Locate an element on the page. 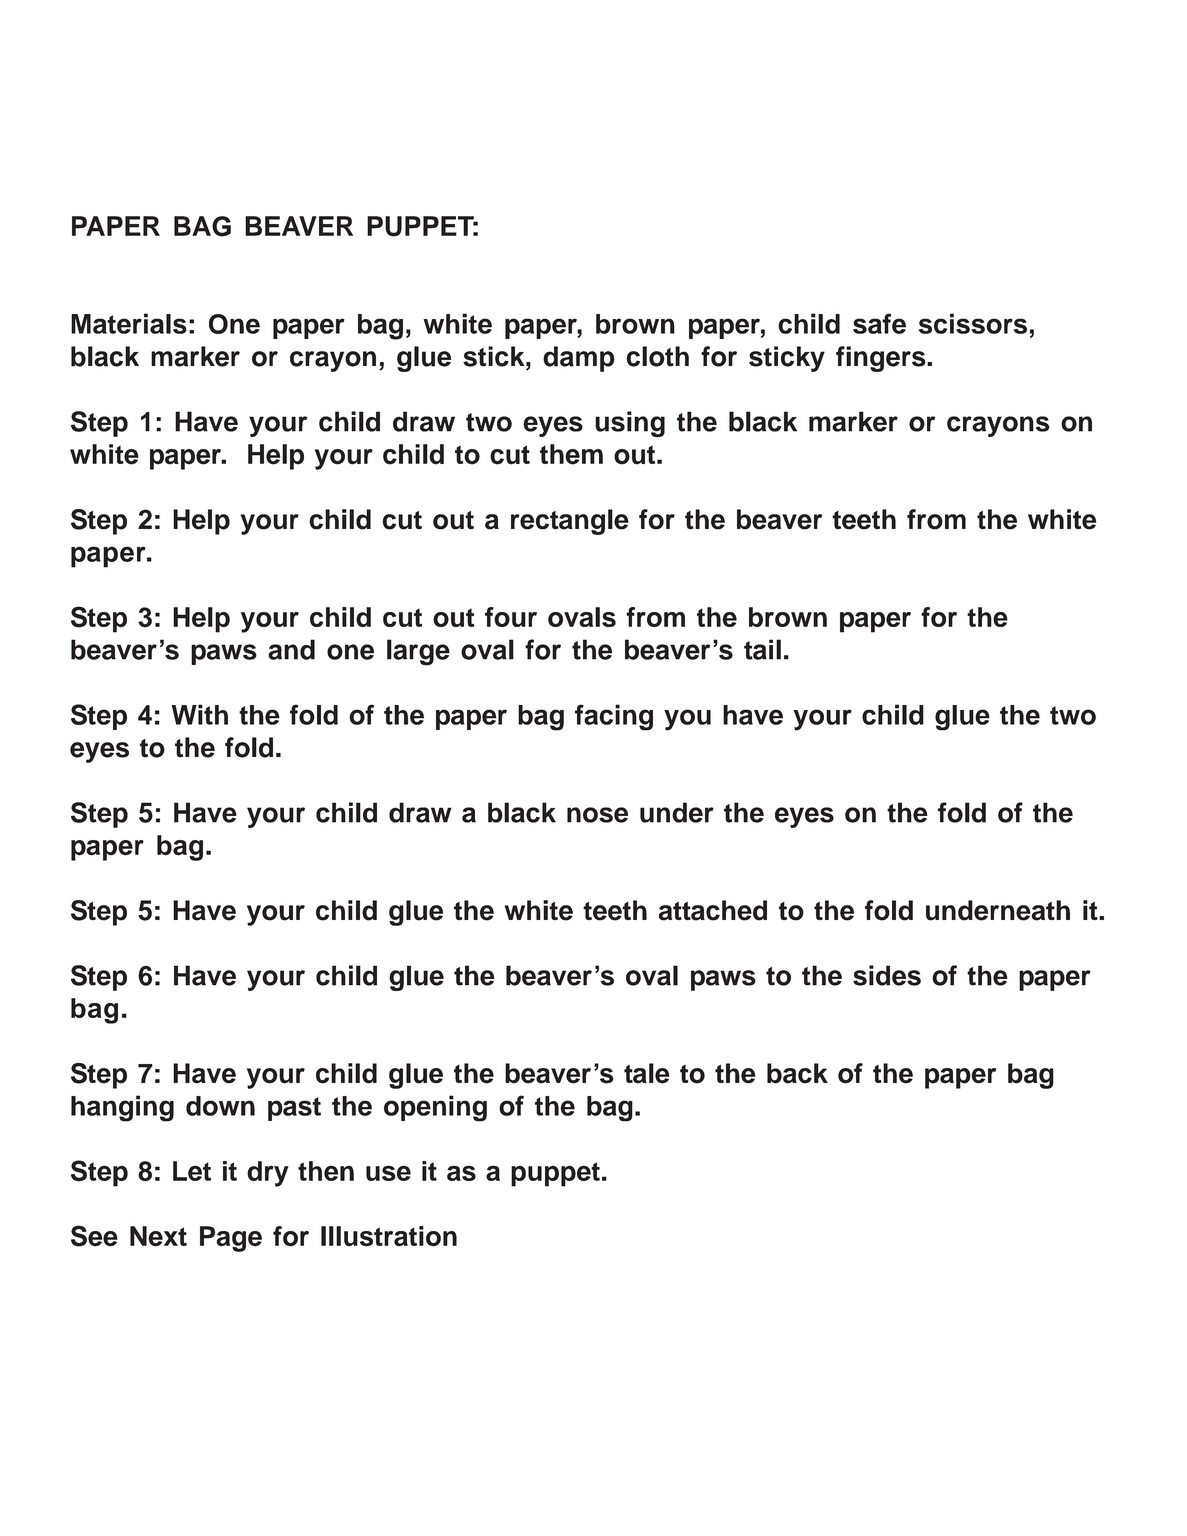 Image resolution: width=1187 pixels, height=1536 pixels. tail is located at coordinates (762, 649).
